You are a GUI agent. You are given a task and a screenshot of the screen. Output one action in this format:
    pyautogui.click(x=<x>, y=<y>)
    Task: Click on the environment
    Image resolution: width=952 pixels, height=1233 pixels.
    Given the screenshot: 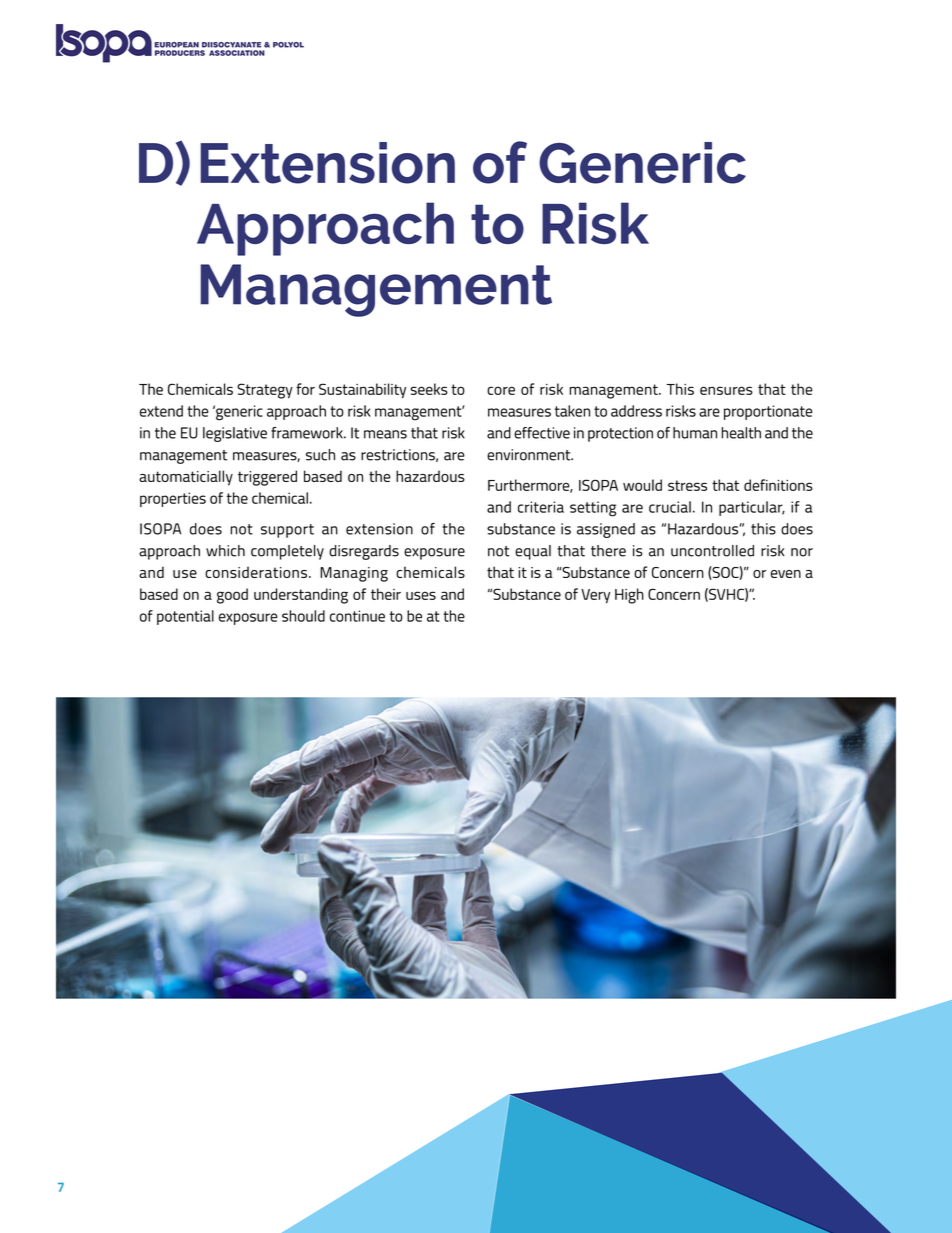 What is the action you would take?
    pyautogui.click(x=530, y=455)
